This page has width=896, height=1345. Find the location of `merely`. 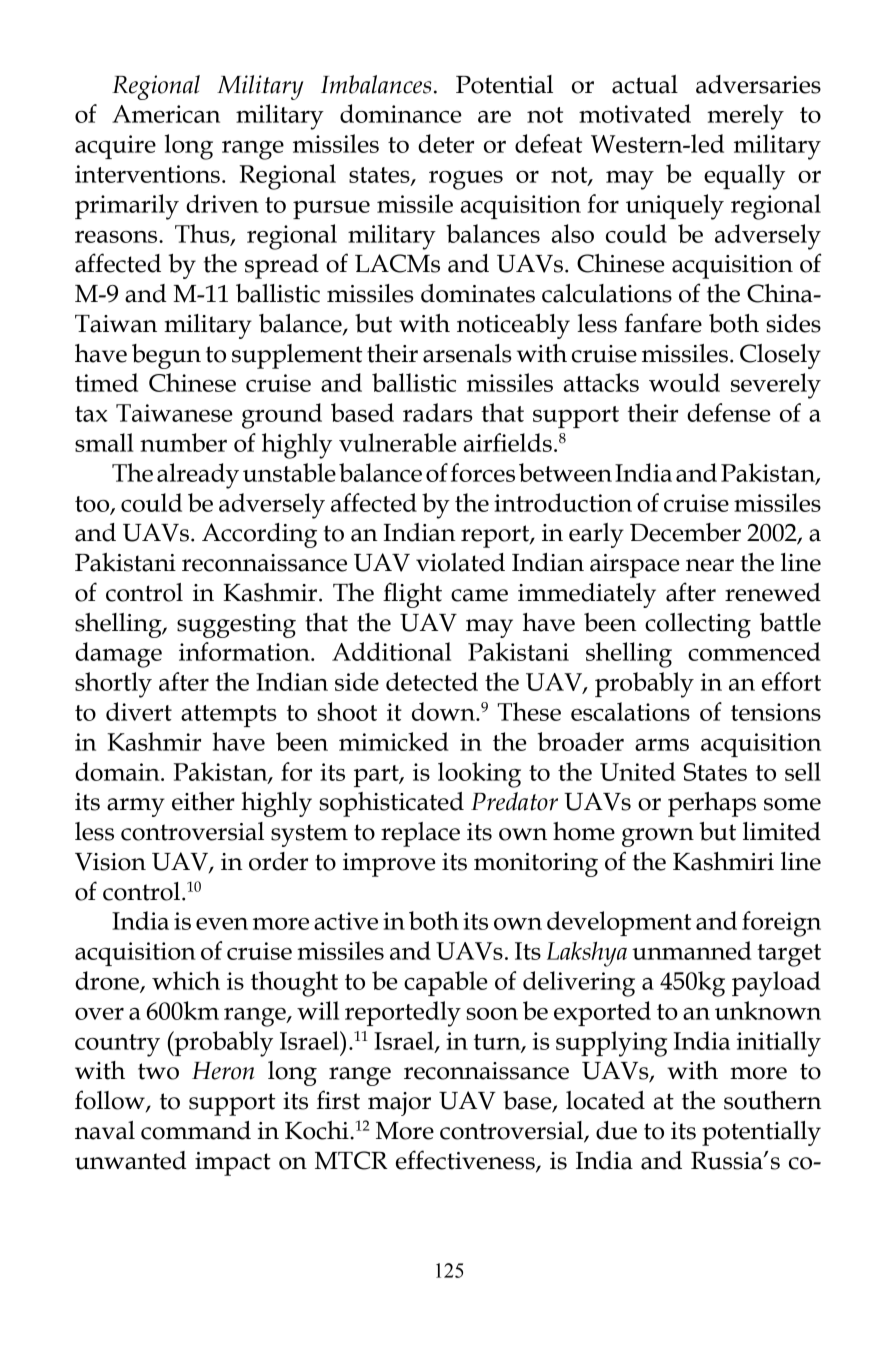

merely is located at coordinates (745, 117).
